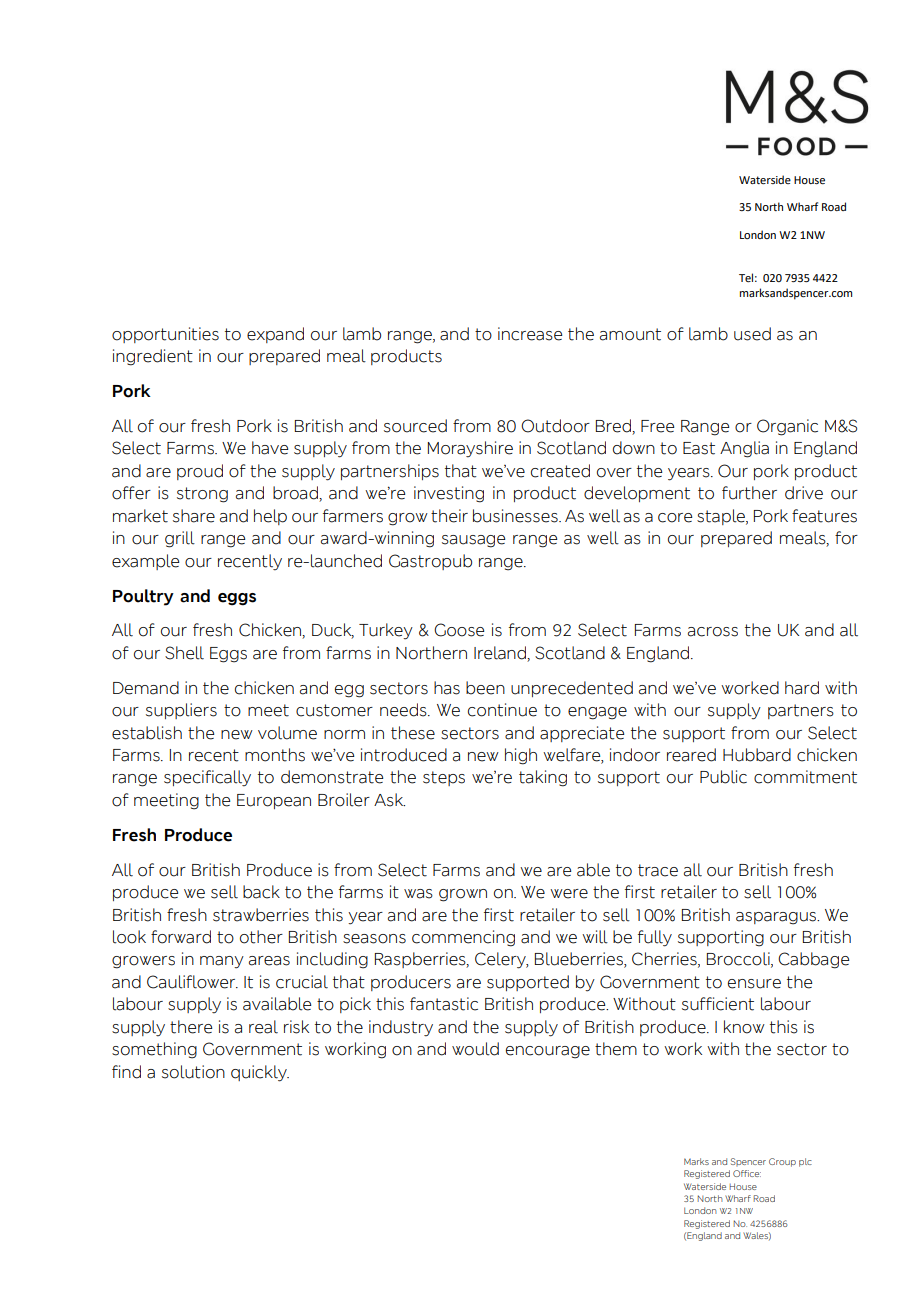 This screenshot has width=924, height=1308. What do you see at coordinates (530, 334) in the screenshot?
I see `increase` at bounding box center [530, 334].
